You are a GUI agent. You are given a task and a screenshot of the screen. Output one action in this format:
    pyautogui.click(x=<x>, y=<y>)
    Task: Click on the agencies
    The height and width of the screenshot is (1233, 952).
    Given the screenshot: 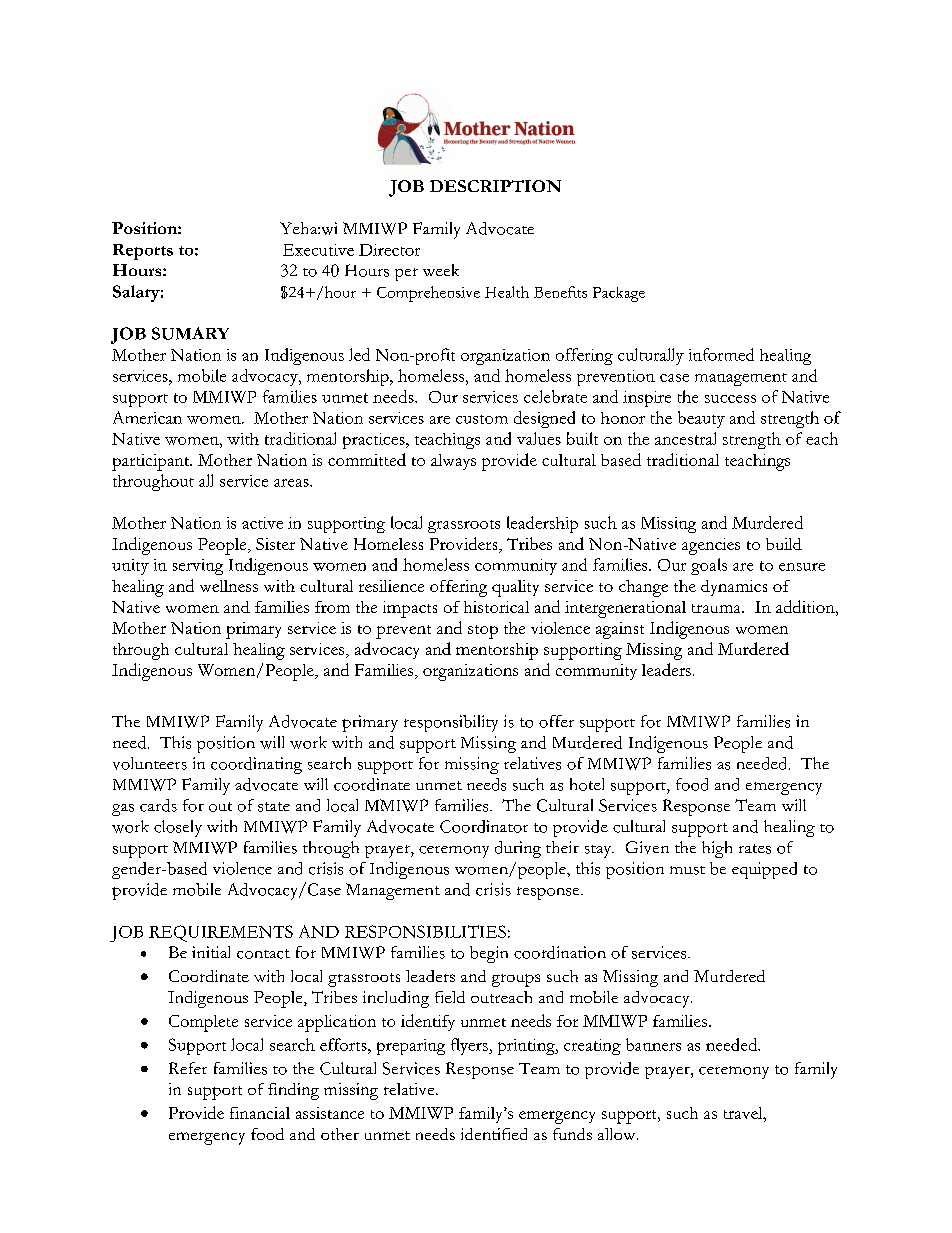 What is the action you would take?
    pyautogui.click(x=711, y=546)
